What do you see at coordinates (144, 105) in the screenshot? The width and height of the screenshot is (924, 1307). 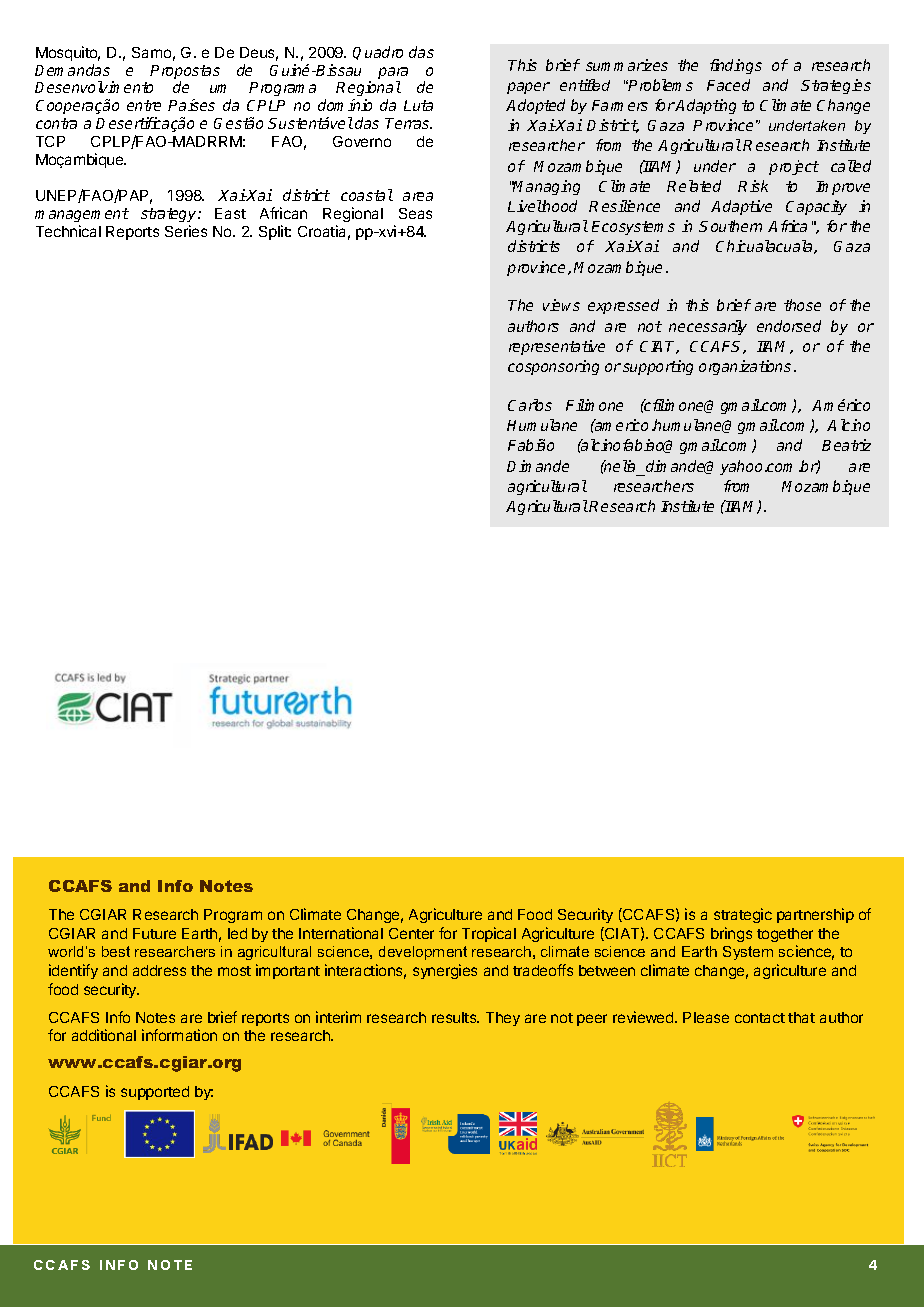 I see `entre` at bounding box center [144, 105].
